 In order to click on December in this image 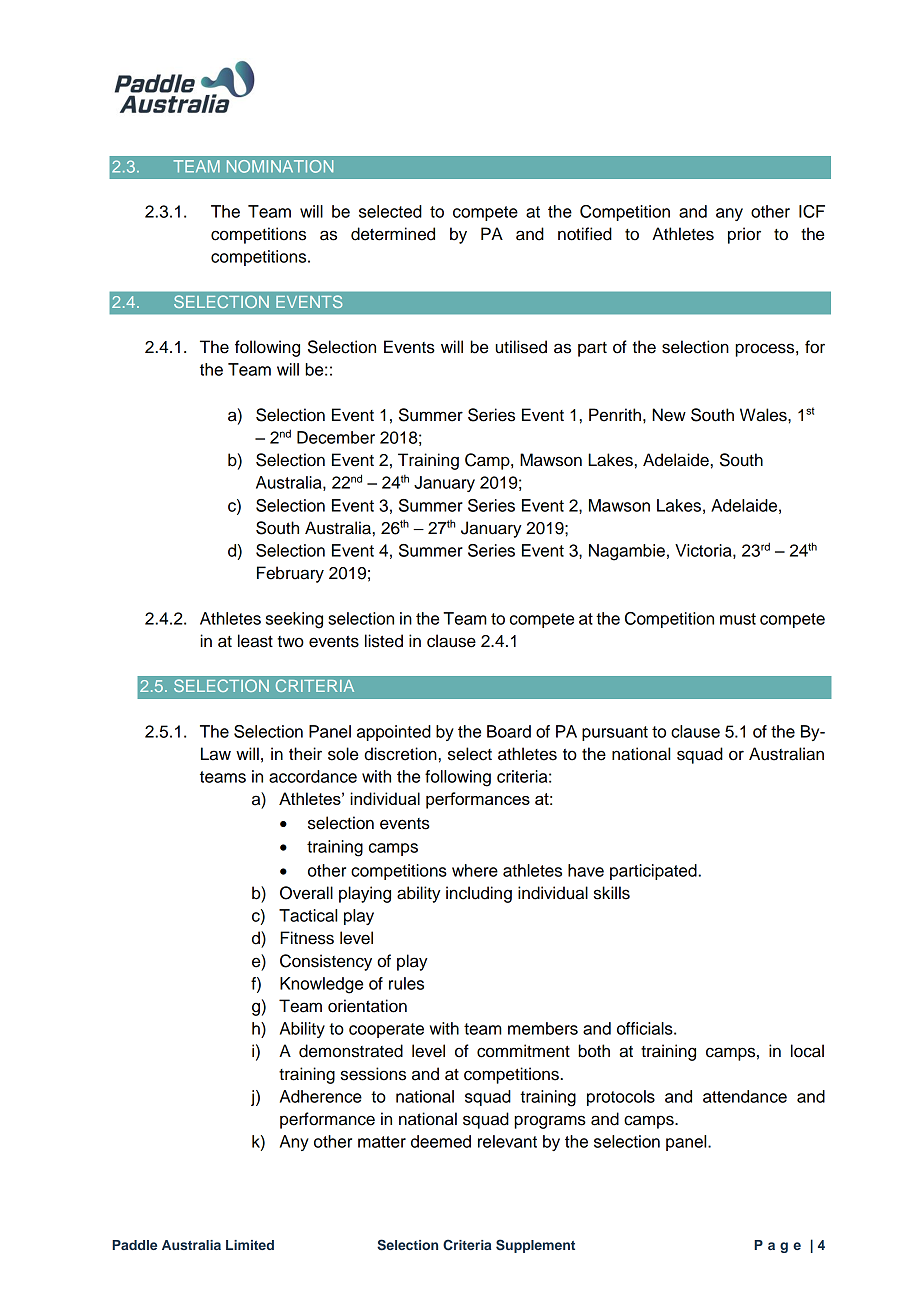, I will do `click(336, 437)`.
